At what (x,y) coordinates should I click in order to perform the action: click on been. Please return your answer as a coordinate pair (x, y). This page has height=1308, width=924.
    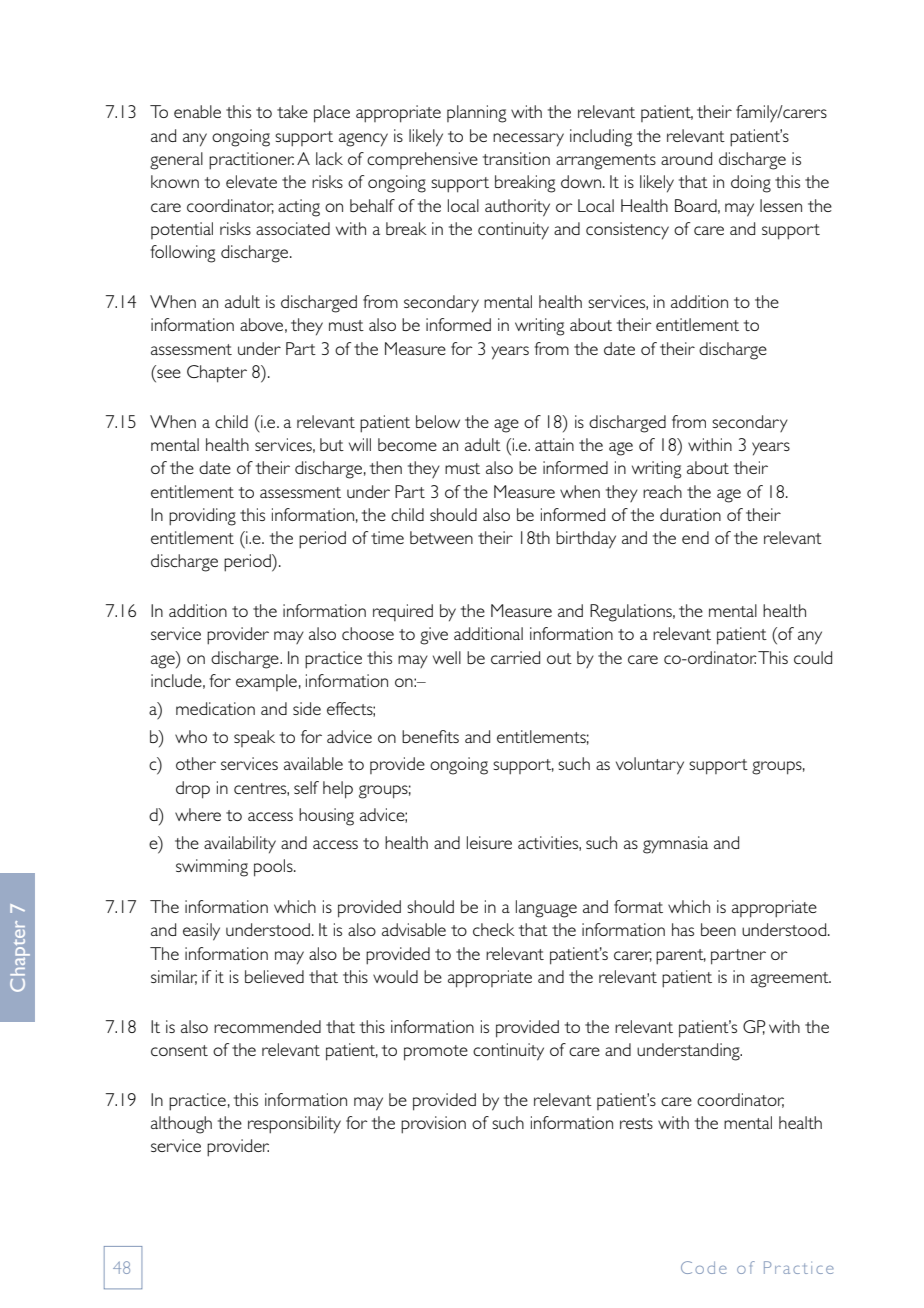
    Looking at the image, I should click on (718, 929).
